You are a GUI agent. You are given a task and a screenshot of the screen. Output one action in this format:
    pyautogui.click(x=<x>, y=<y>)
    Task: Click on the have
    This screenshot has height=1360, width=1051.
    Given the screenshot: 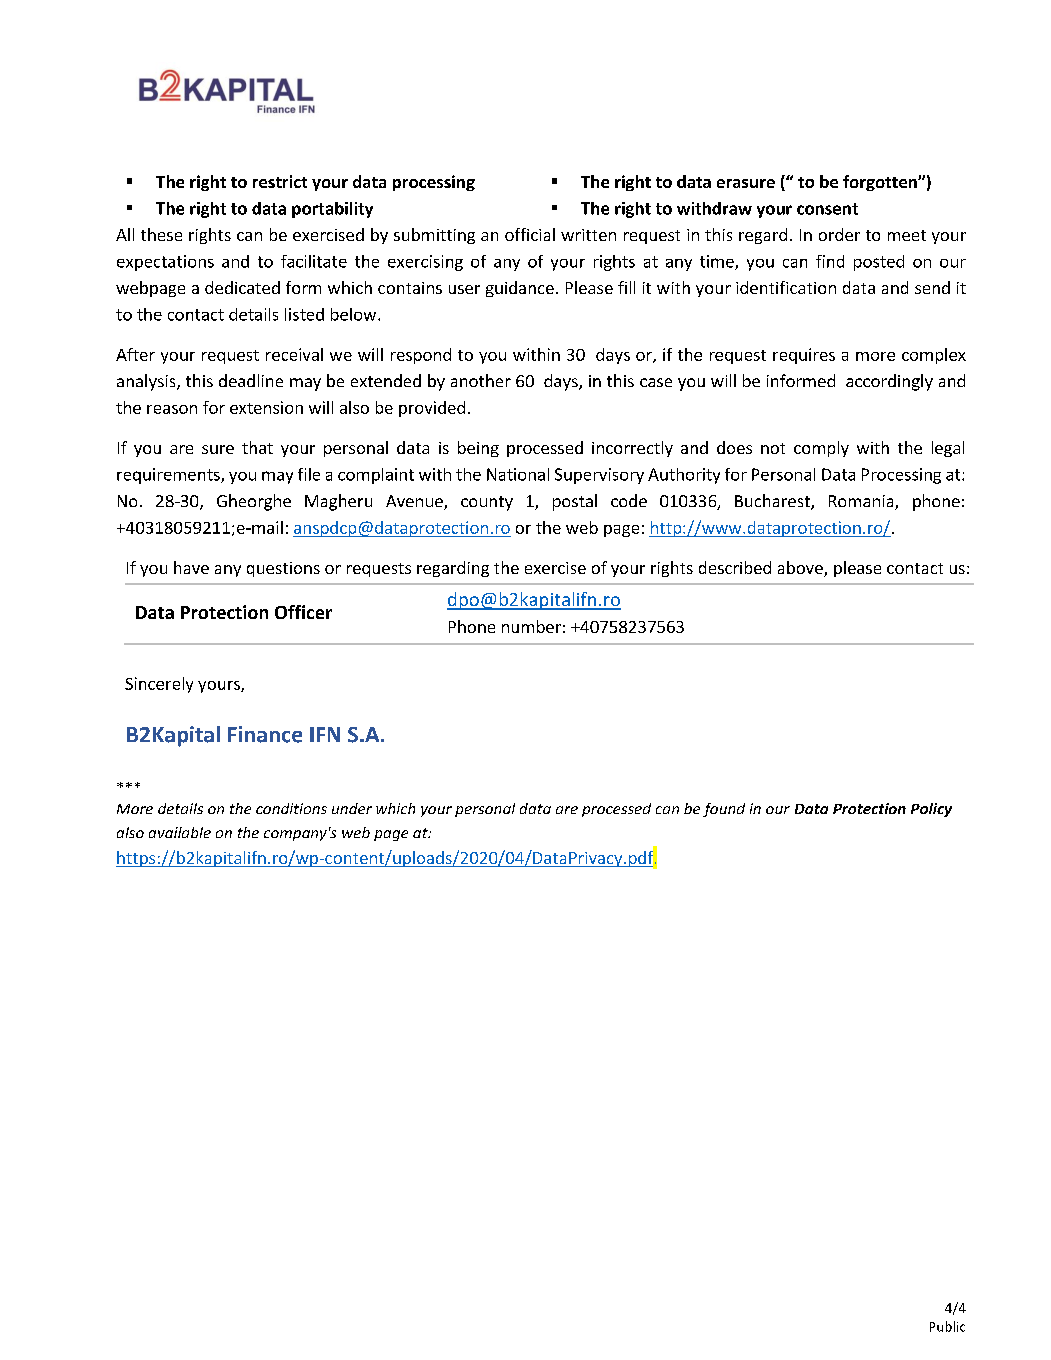 What is the action you would take?
    pyautogui.click(x=191, y=567)
